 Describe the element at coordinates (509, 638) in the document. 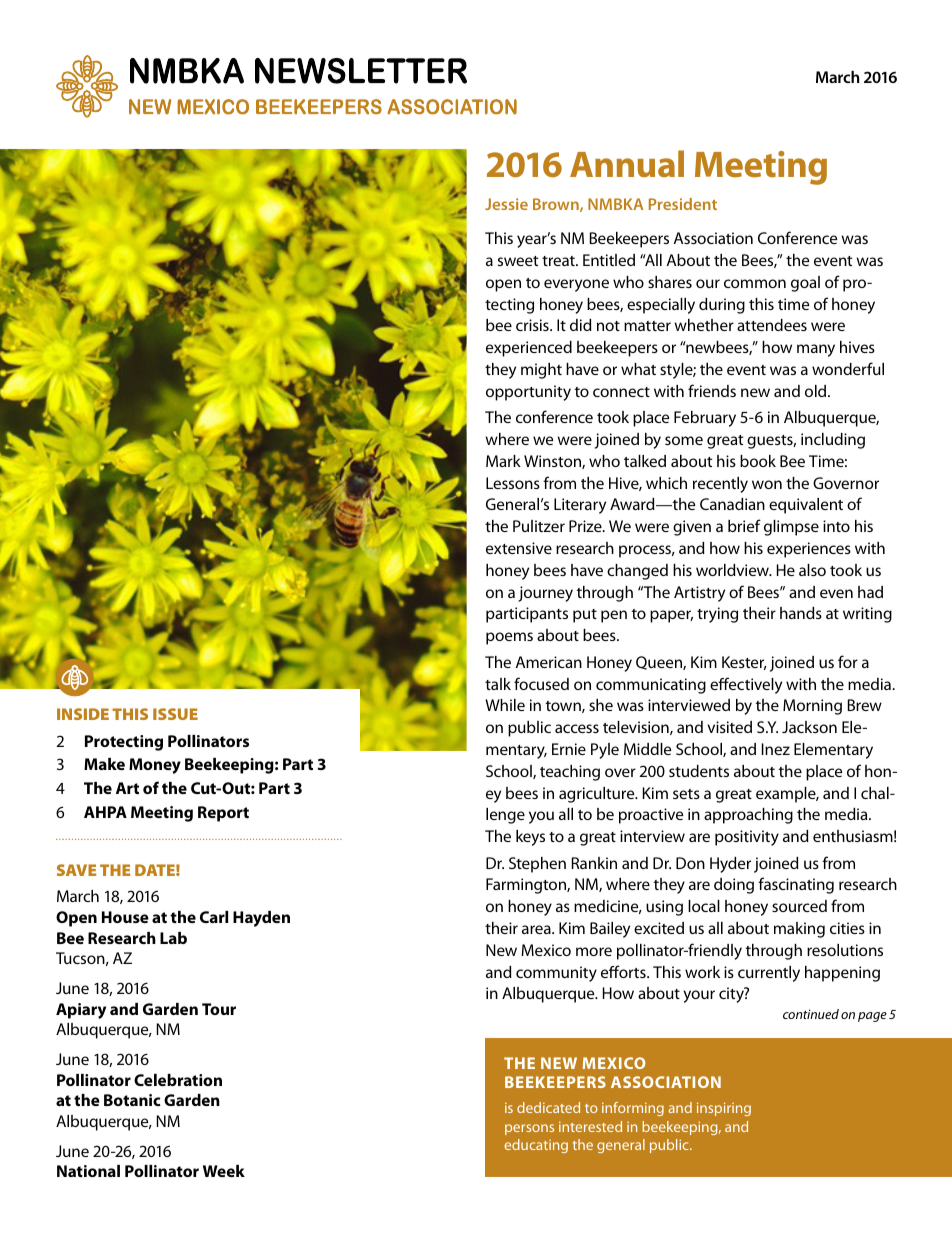

I see `poems` at that location.
